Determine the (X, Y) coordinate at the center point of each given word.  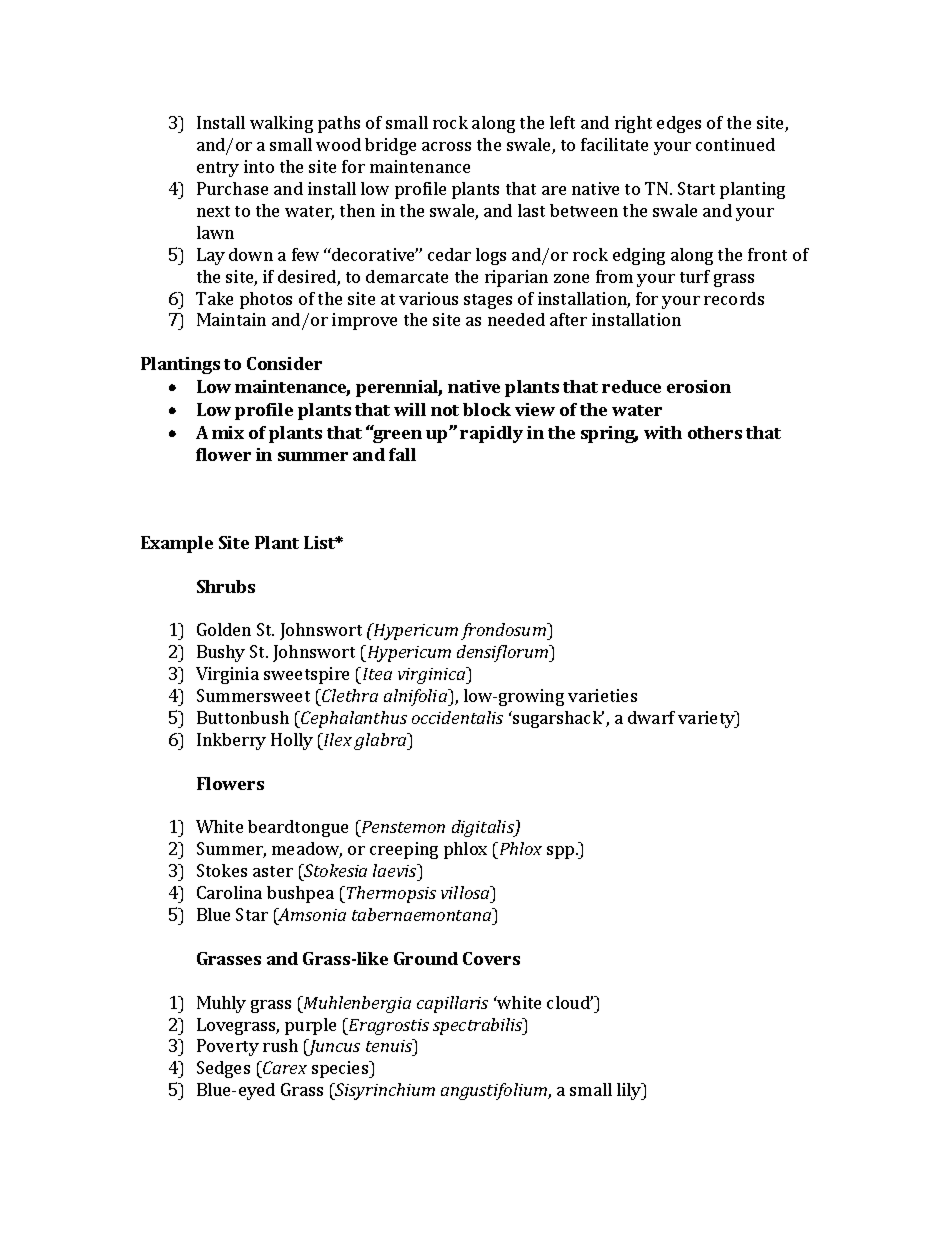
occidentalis (457, 717)
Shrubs (226, 586)
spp (562, 852)
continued (735, 144)
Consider (284, 363)
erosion (699, 386)
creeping (404, 850)
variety (707, 719)
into (259, 166)
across (446, 146)
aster (273, 871)
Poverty (228, 1047)
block (487, 409)
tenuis (390, 1045)
